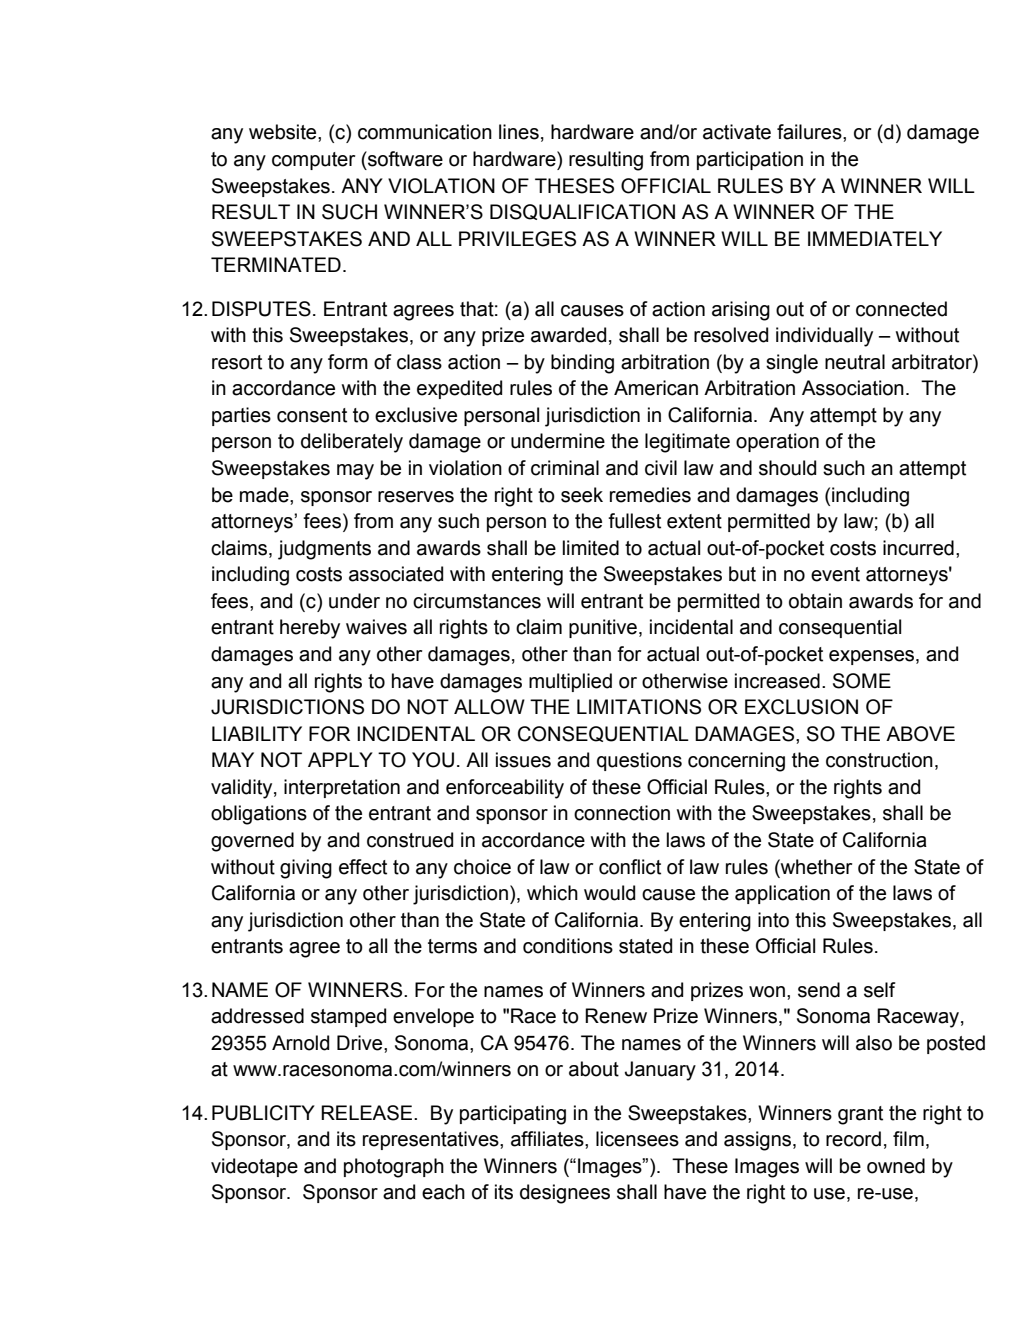 The width and height of the screenshot is (1025, 1326). What do you see at coordinates (810, 132) in the screenshot?
I see `failures` at bounding box center [810, 132].
